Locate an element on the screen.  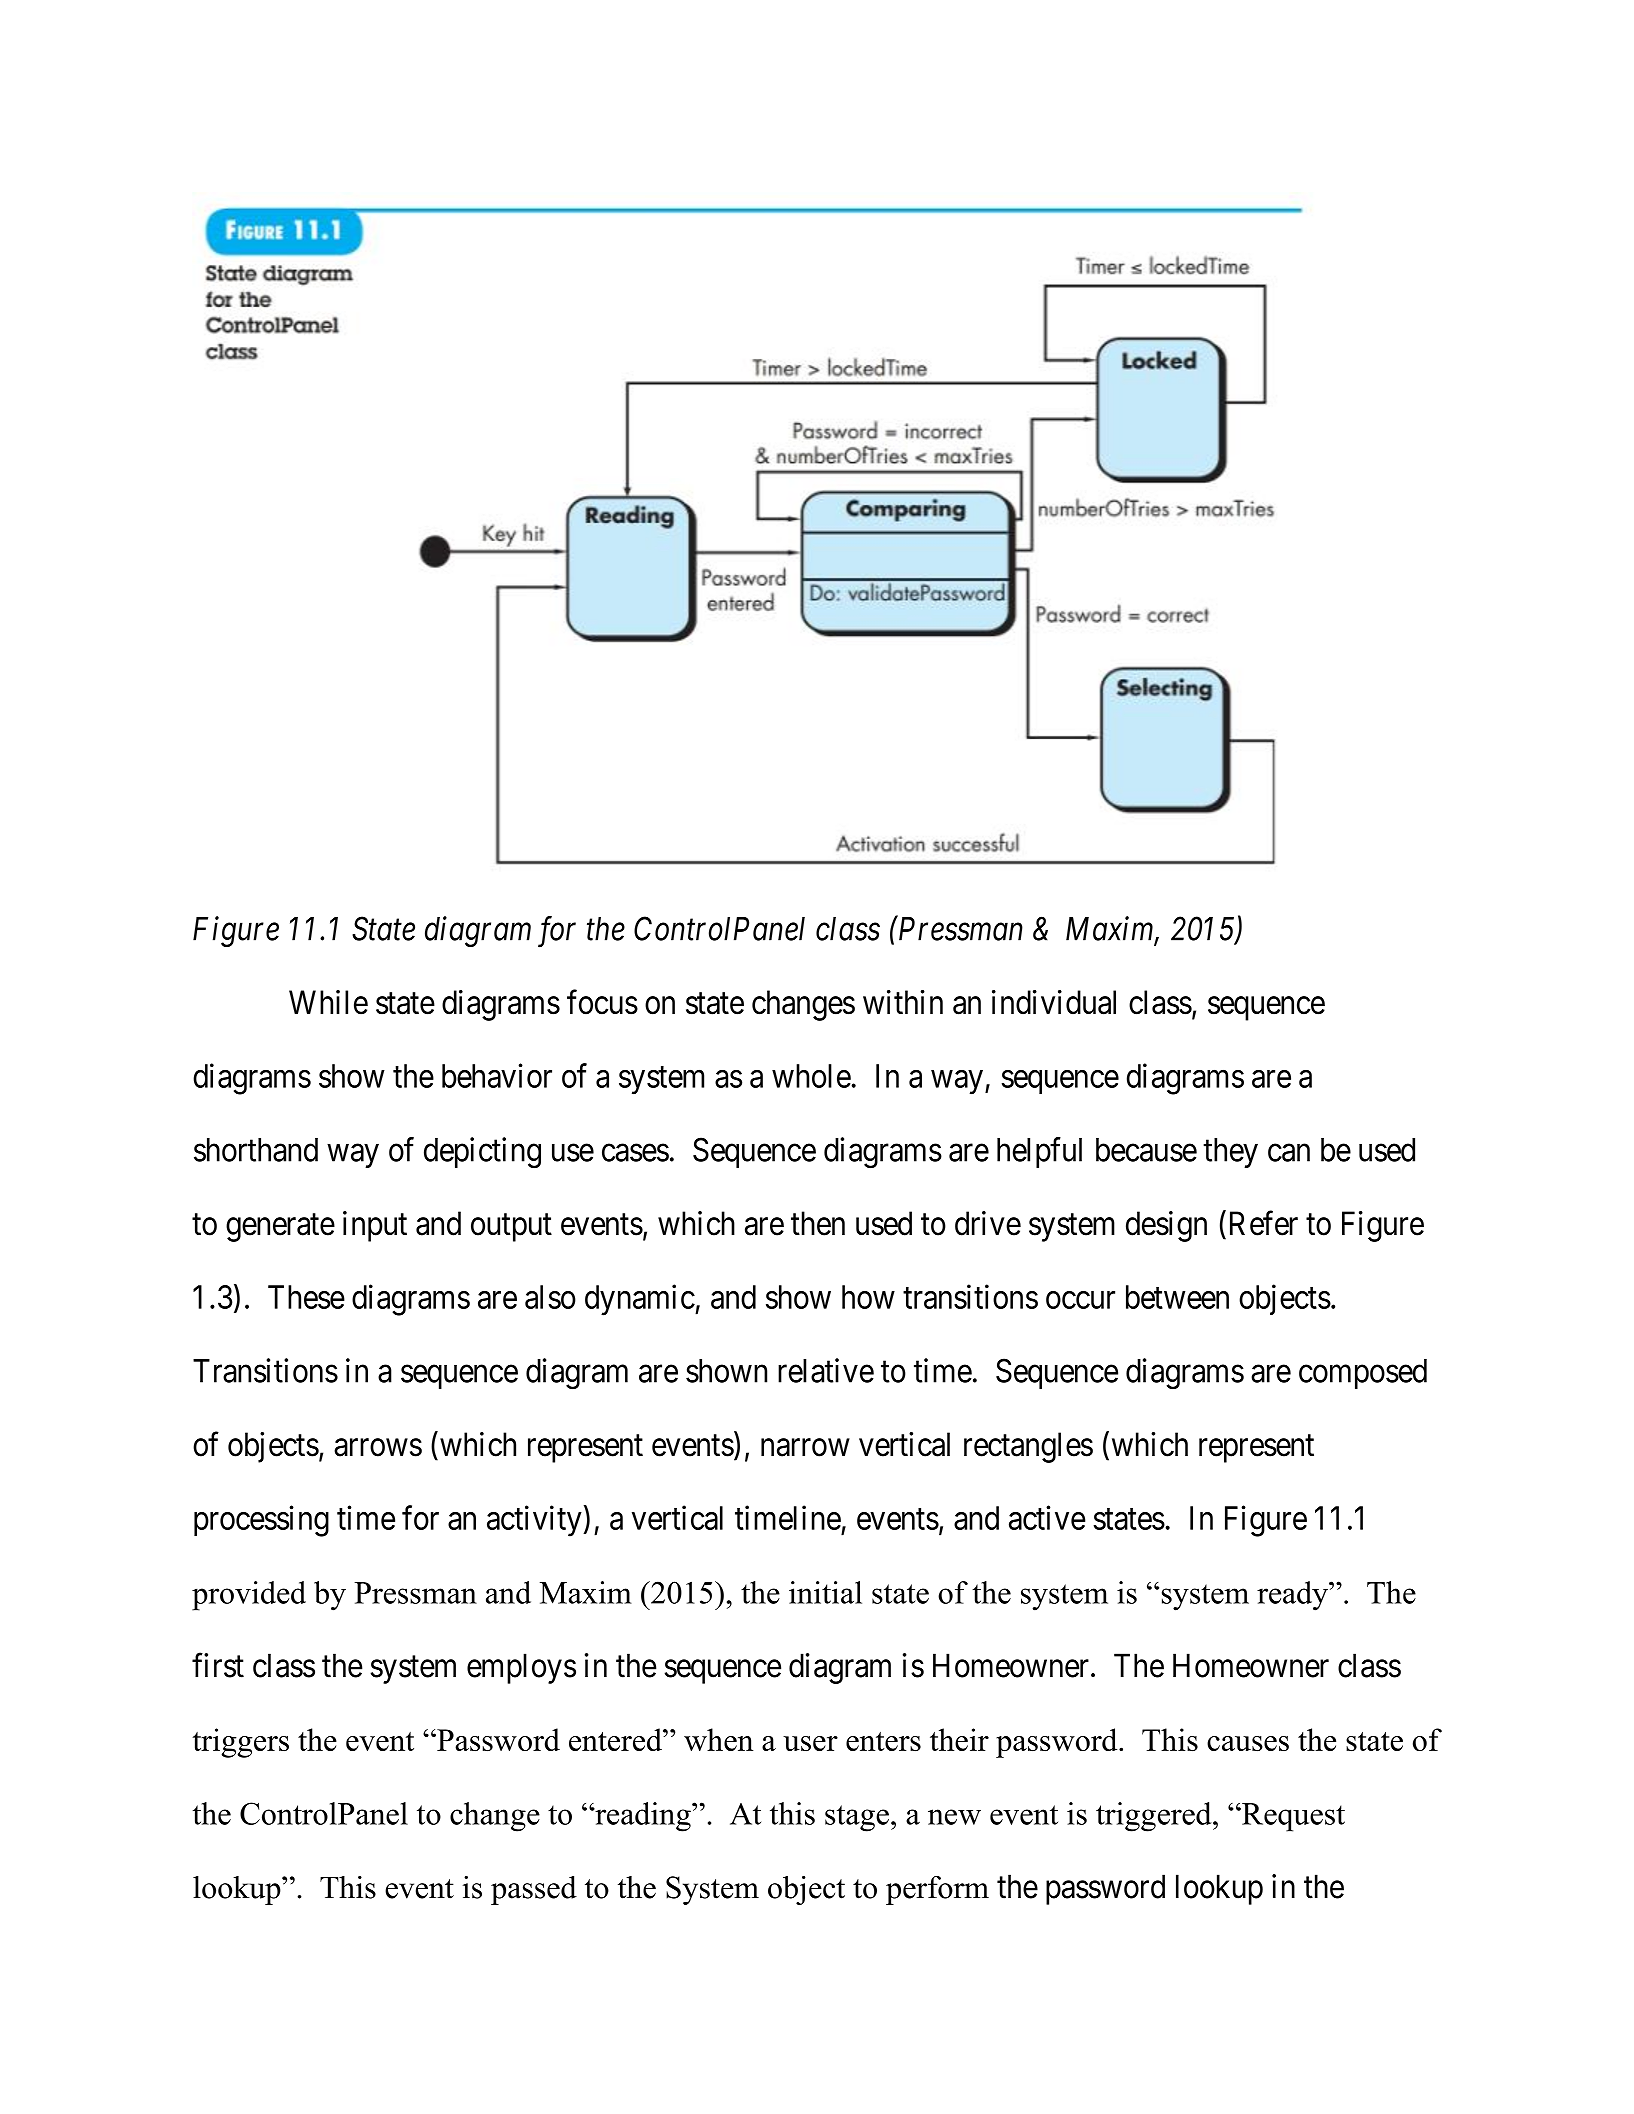
Refer is located at coordinates (1264, 1223).
